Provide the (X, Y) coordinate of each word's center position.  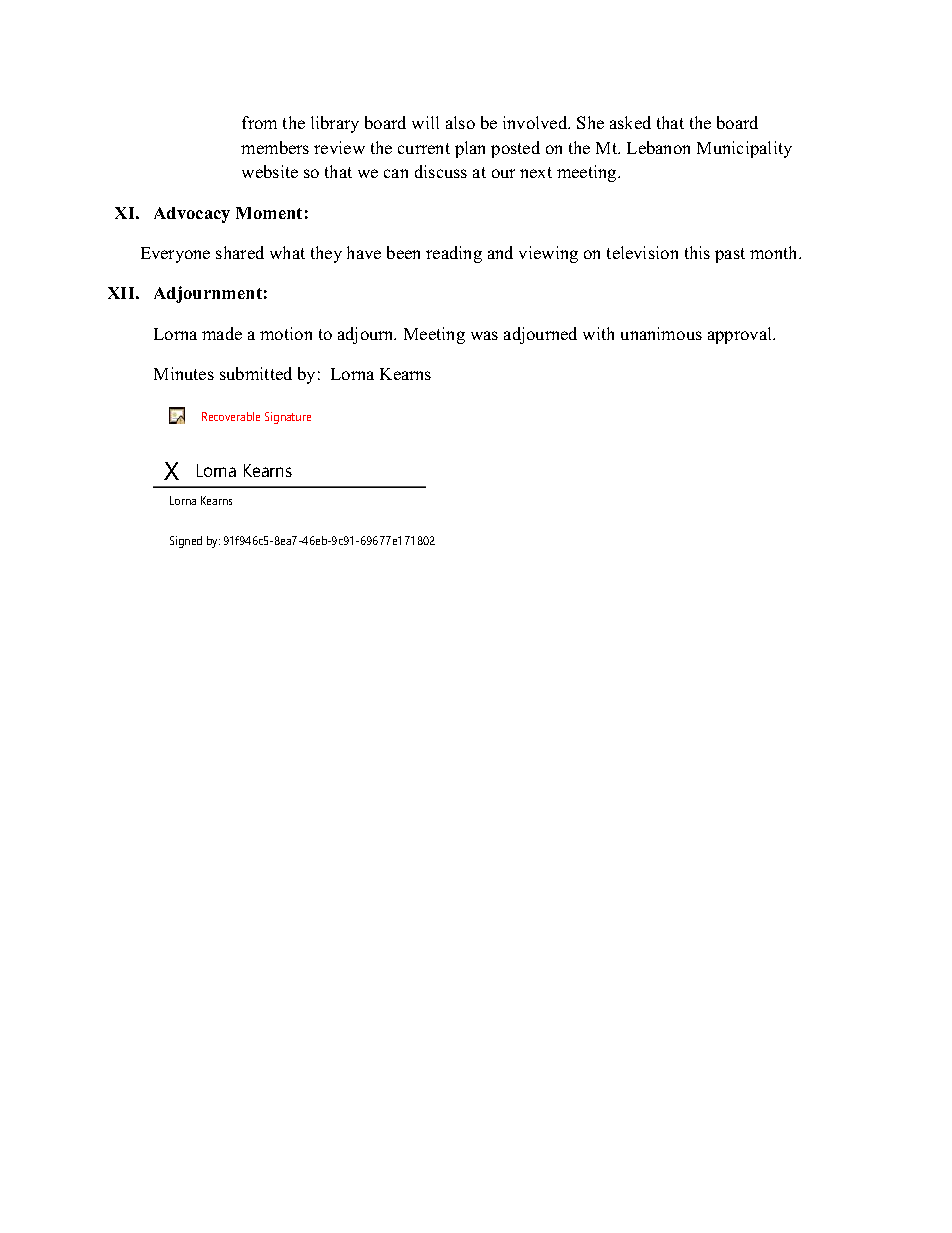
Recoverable (231, 416)
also (460, 122)
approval (741, 335)
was (484, 335)
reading (454, 254)
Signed (186, 542)
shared (240, 252)
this (697, 252)
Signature (288, 418)
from (259, 122)
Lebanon (658, 147)
